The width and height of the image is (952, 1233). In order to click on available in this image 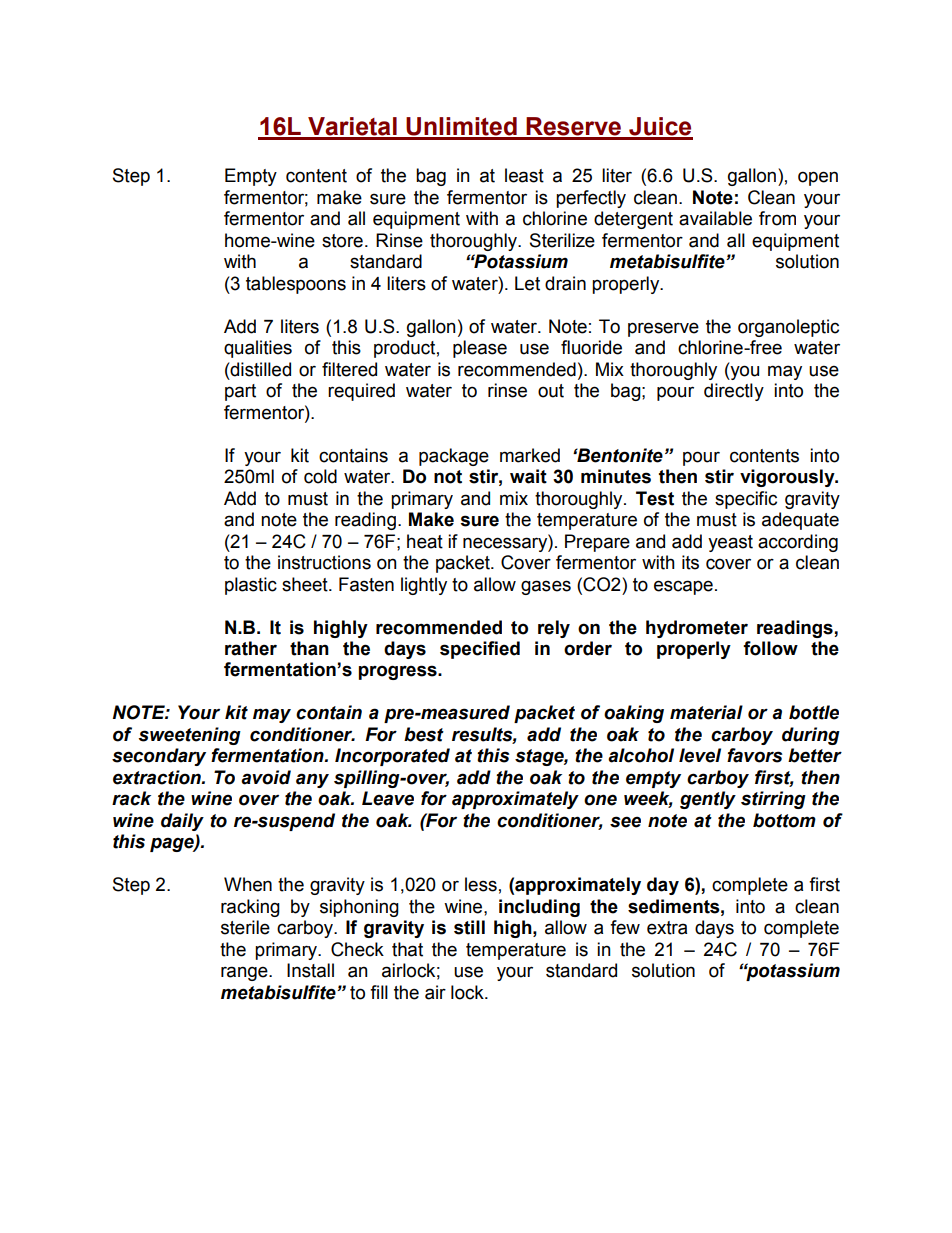, I will do `click(715, 218)`.
